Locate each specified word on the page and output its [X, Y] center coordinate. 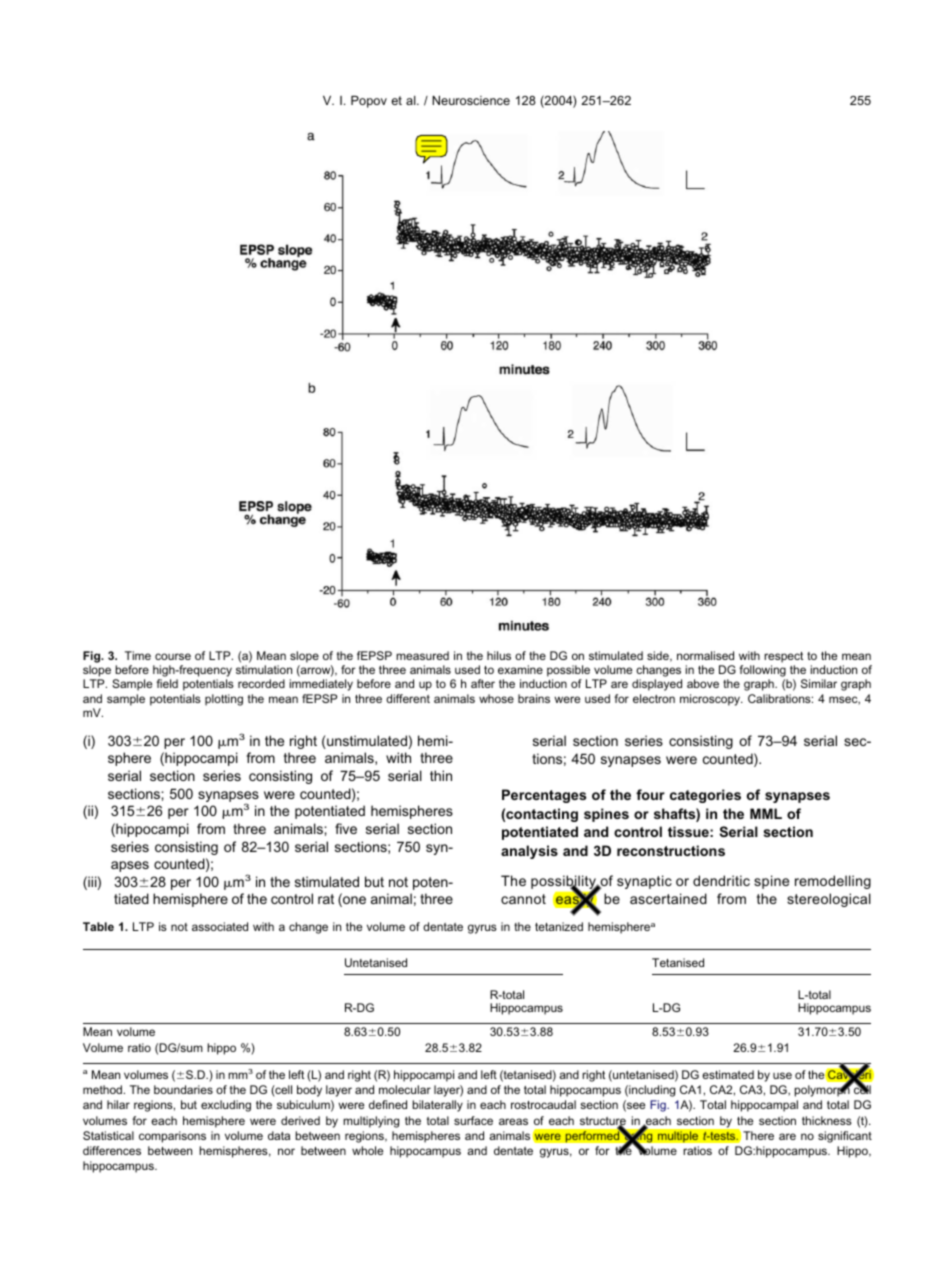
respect [783, 657]
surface [473, 1120]
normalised [705, 655]
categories [705, 796]
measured [422, 655]
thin [441, 775]
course [173, 656]
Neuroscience [471, 100]
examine [520, 669]
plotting [224, 700]
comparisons [172, 1137]
